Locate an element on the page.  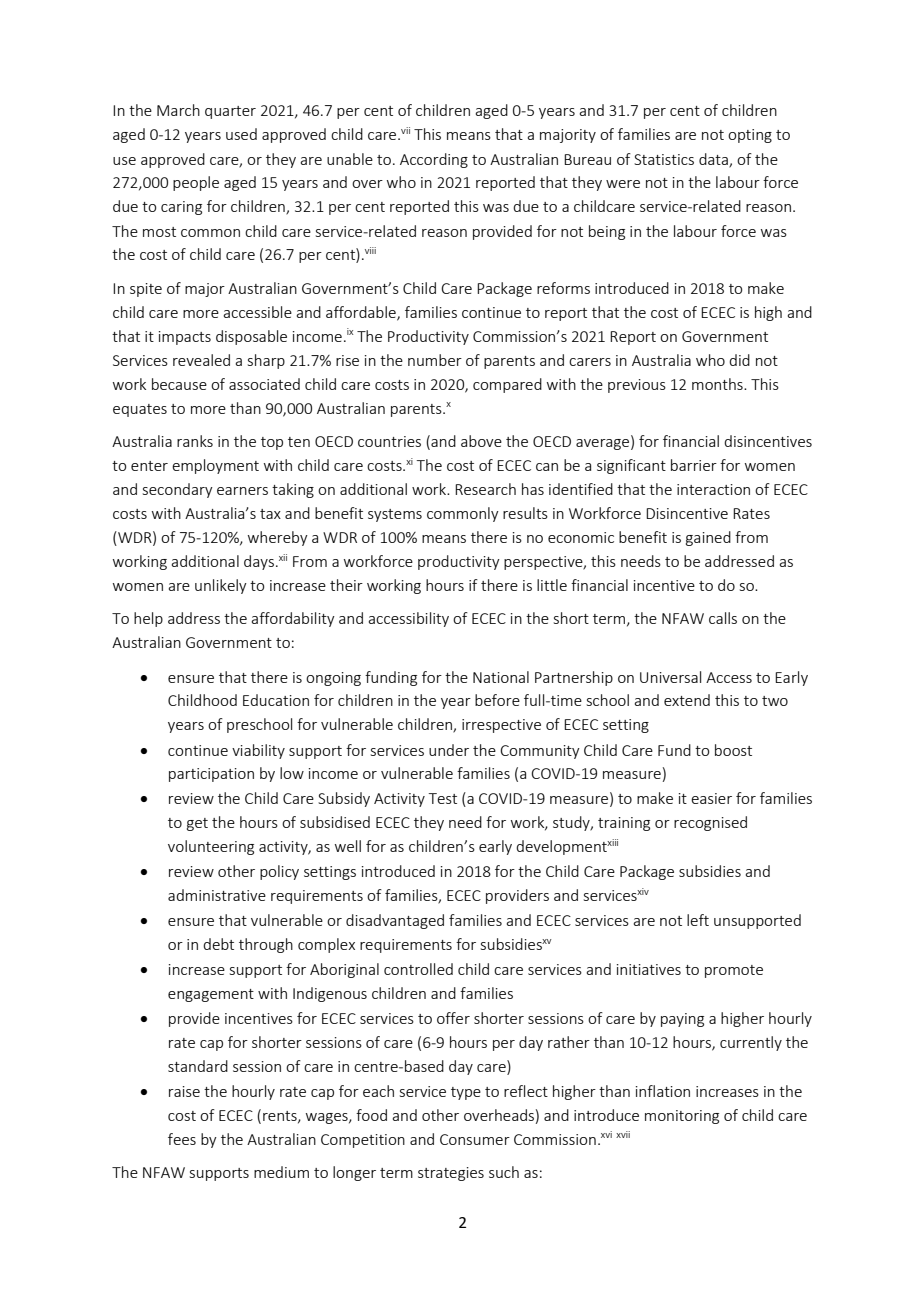
used is located at coordinates (241, 134).
